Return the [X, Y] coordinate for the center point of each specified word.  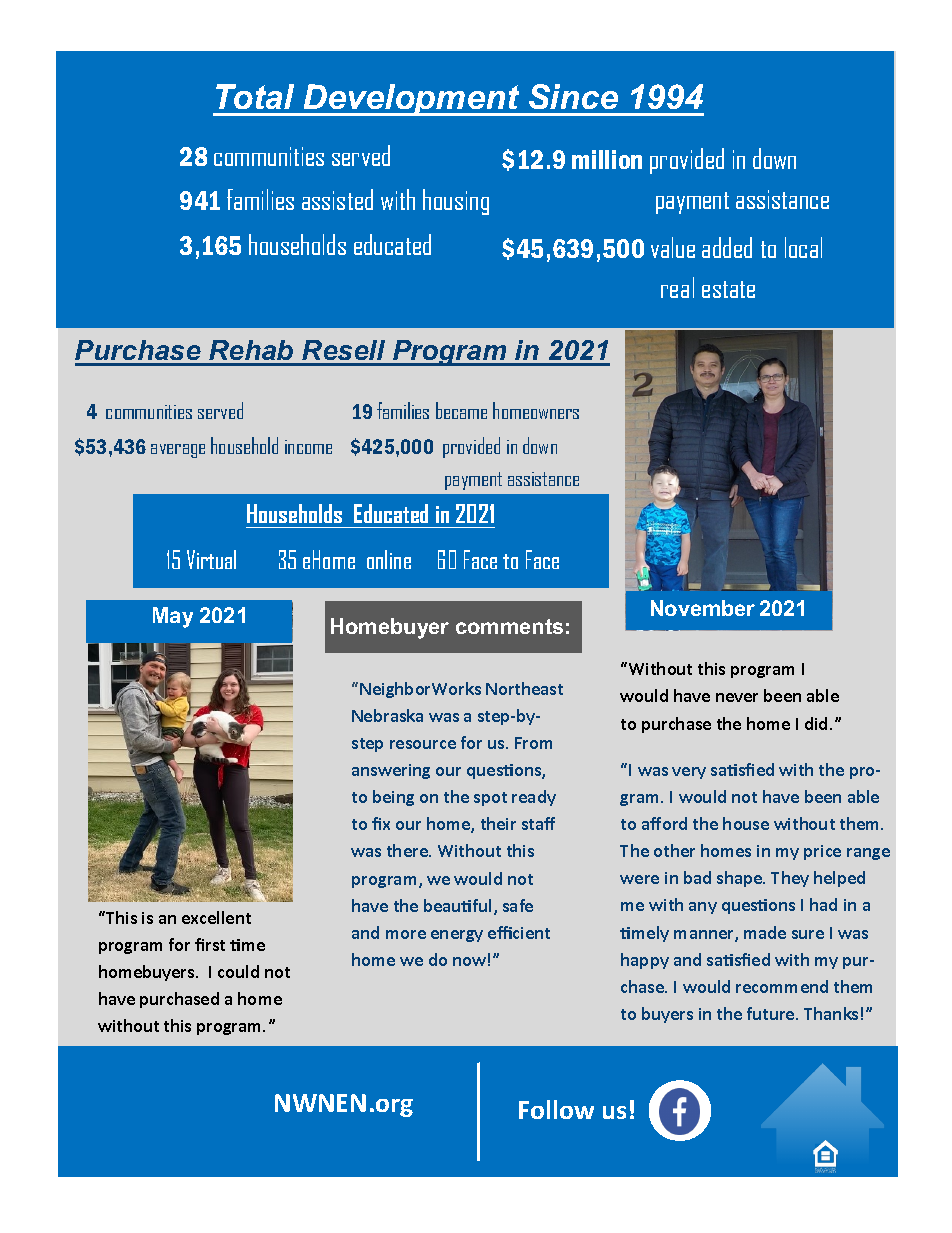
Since [573, 96]
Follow [556, 1109]
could [238, 971]
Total [255, 96]
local [803, 247]
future [772, 1013]
